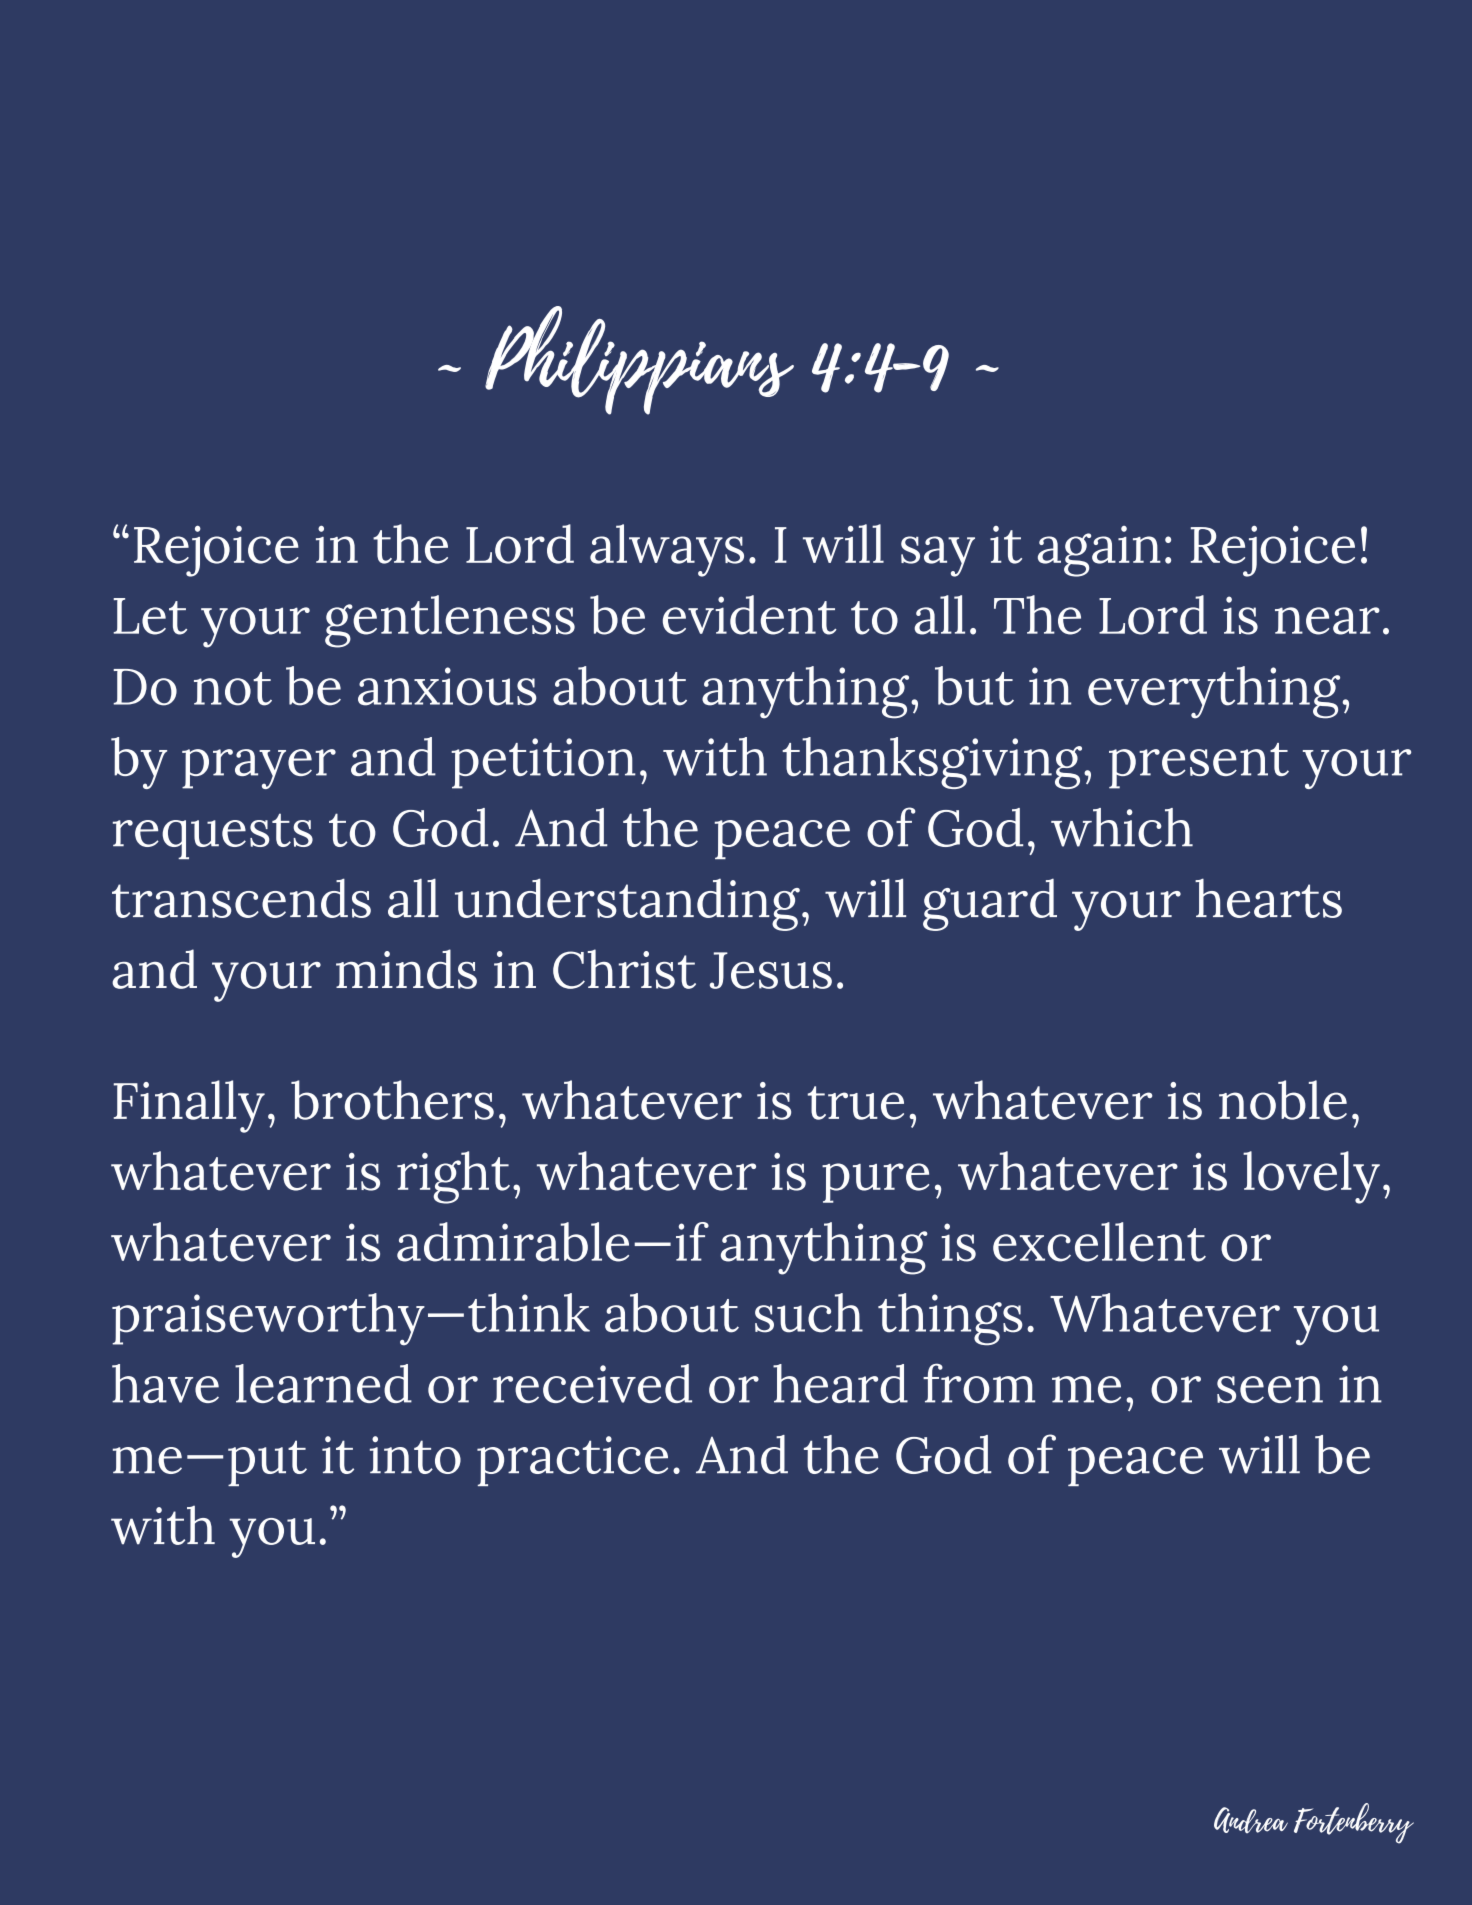  Describe the element at coordinates (392, 1100) in the page. I see `brothers` at that location.
